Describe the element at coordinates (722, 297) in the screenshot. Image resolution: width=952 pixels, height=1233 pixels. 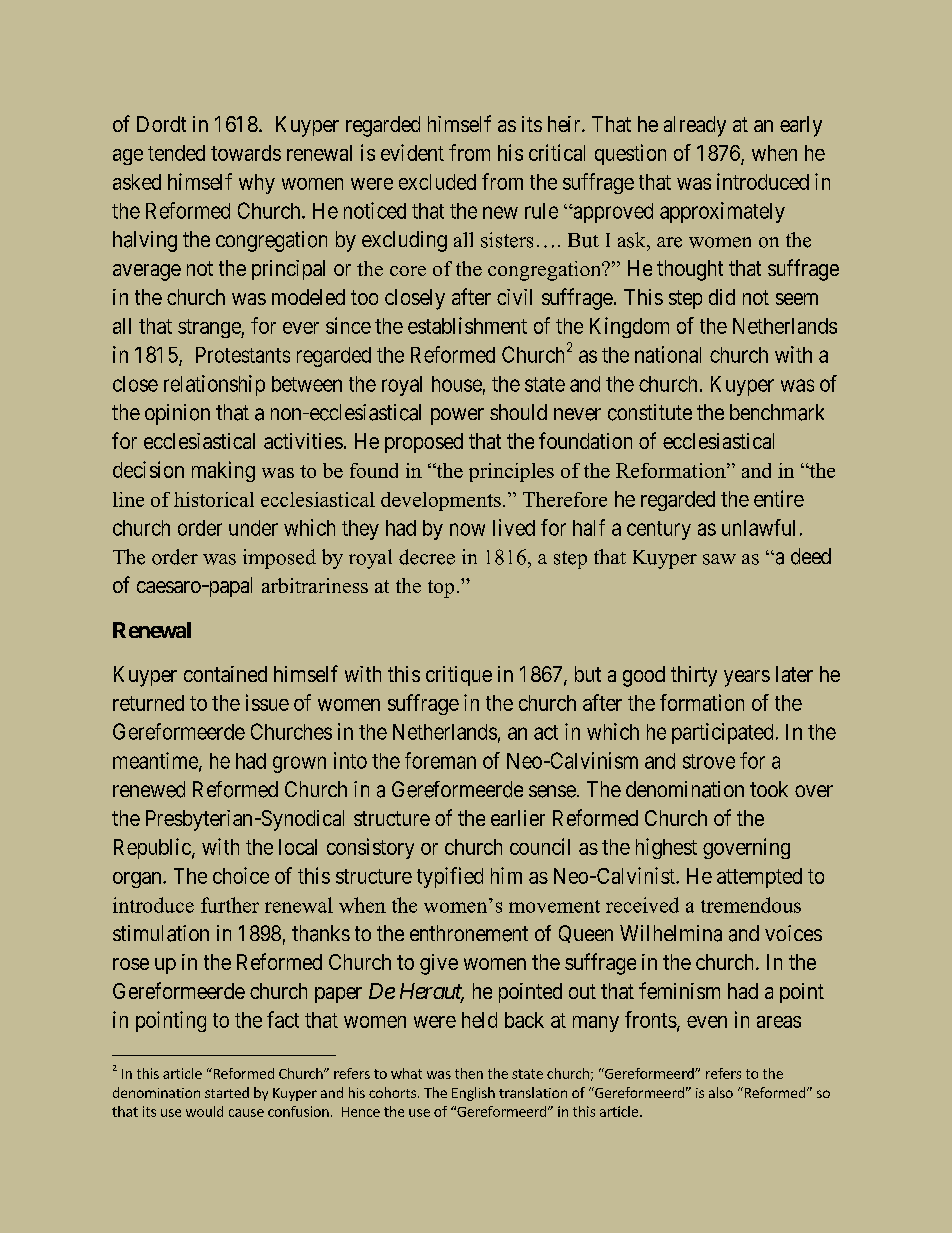
I see `did` at that location.
